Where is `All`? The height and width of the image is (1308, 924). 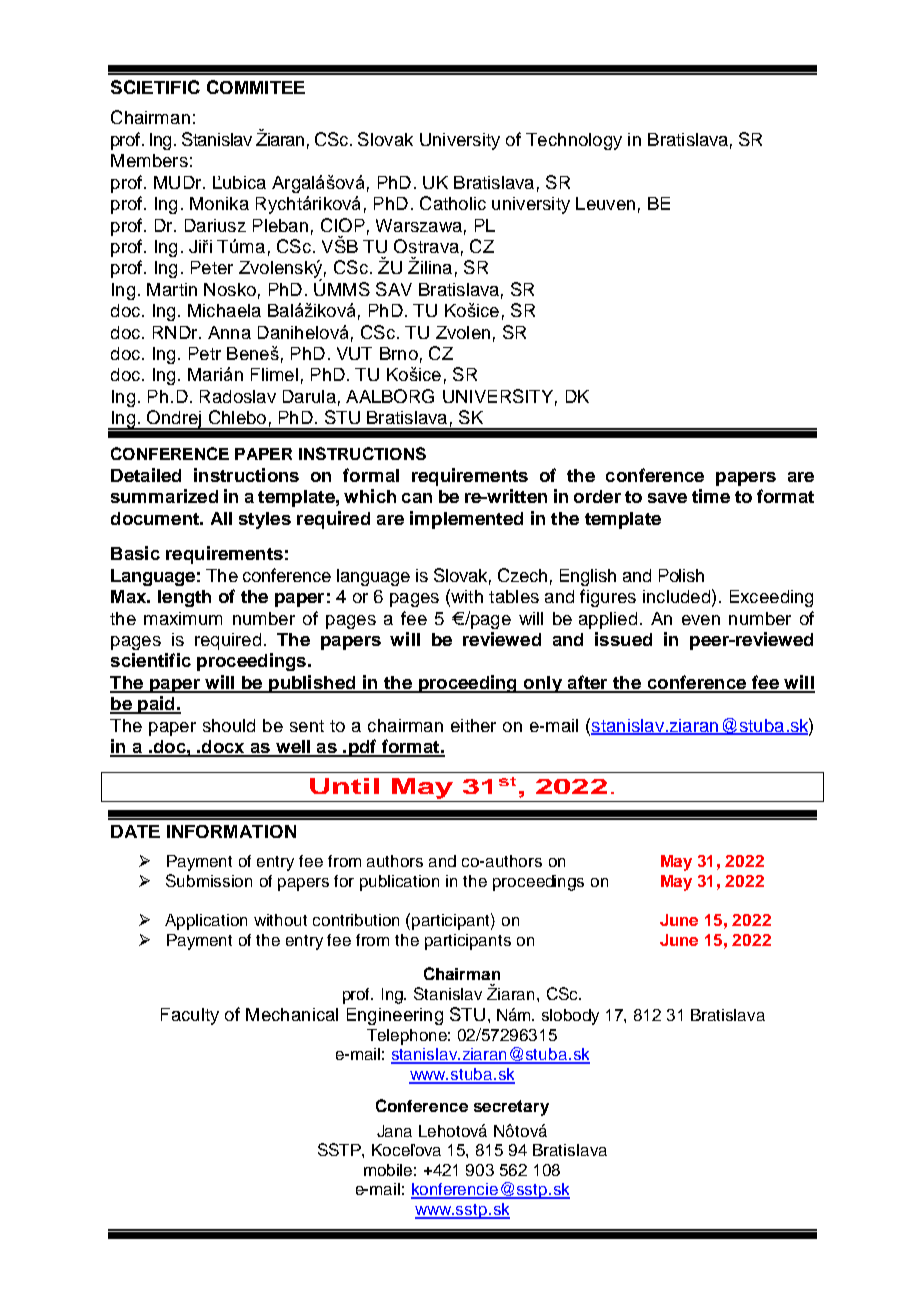 All is located at coordinates (221, 518).
